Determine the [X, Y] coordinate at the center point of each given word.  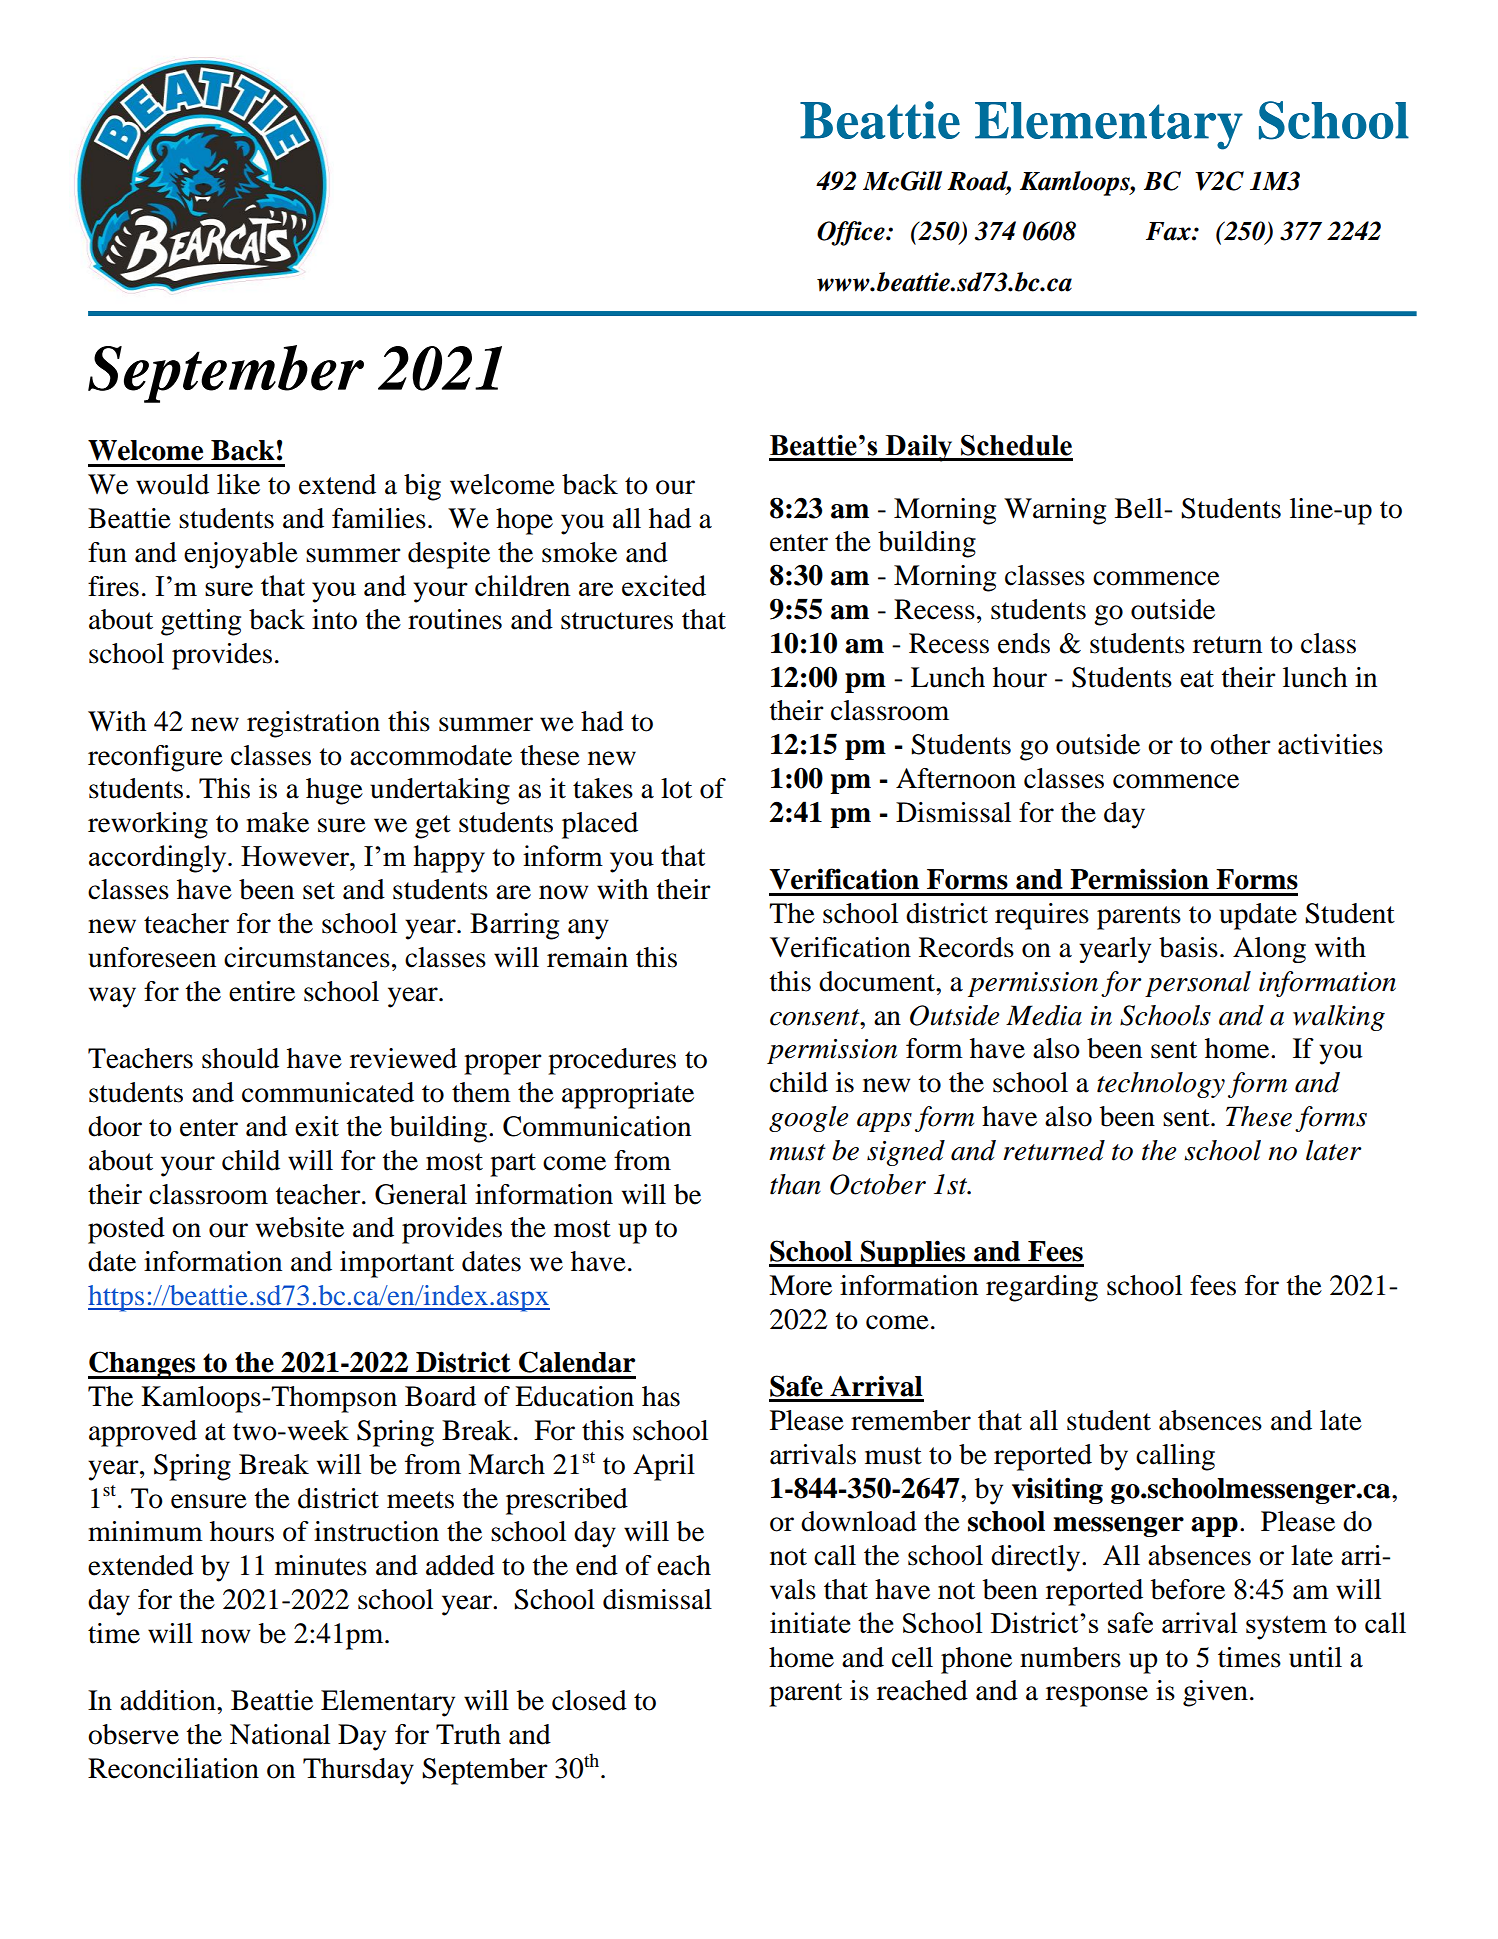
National [280, 1734]
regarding [1042, 1288]
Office [852, 233]
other [1240, 744]
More [800, 1285]
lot [676, 788]
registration [313, 724]
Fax [1169, 231]
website [300, 1227]
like [238, 484]
